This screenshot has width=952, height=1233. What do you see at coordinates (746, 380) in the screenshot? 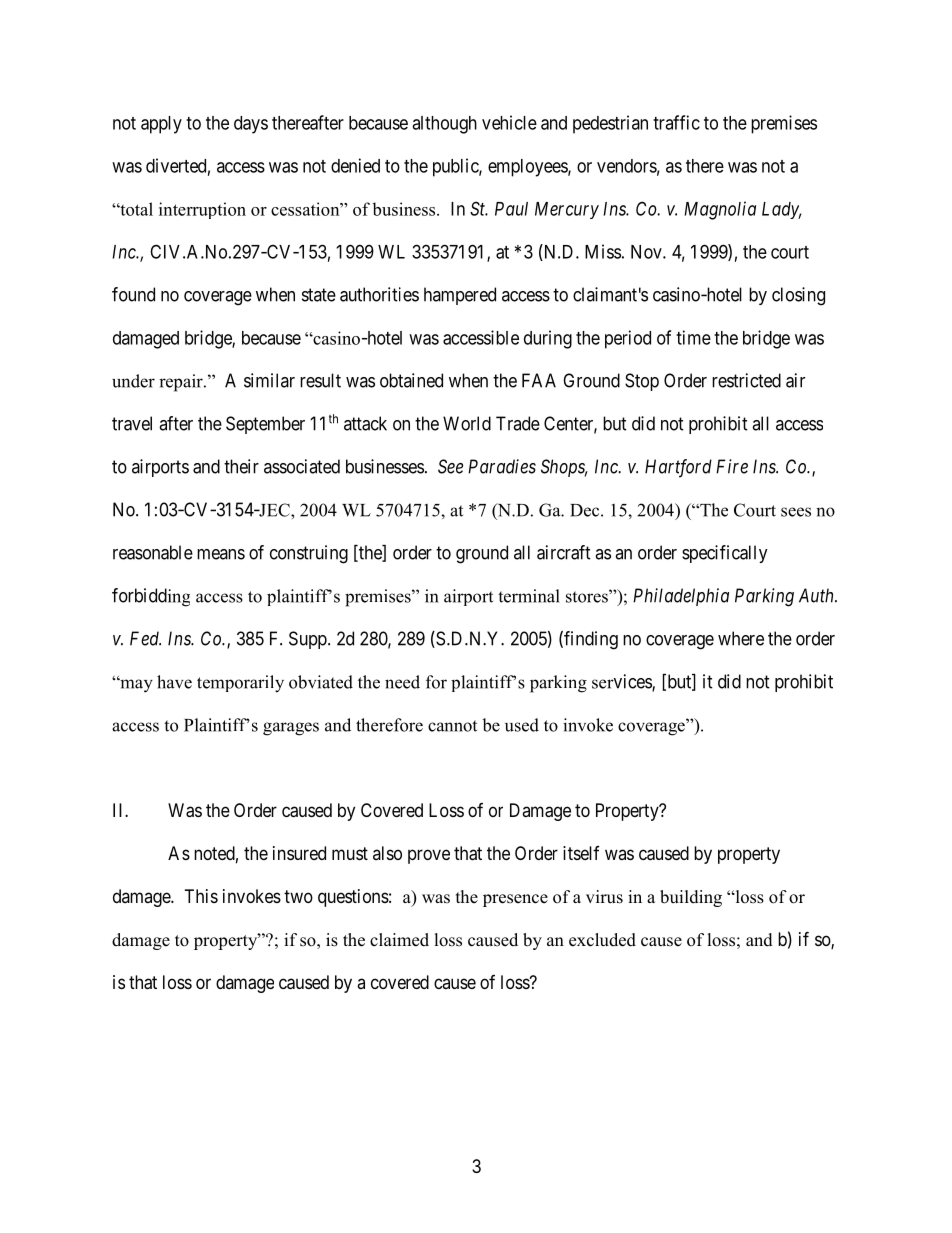
I see `restricted` at bounding box center [746, 380].
